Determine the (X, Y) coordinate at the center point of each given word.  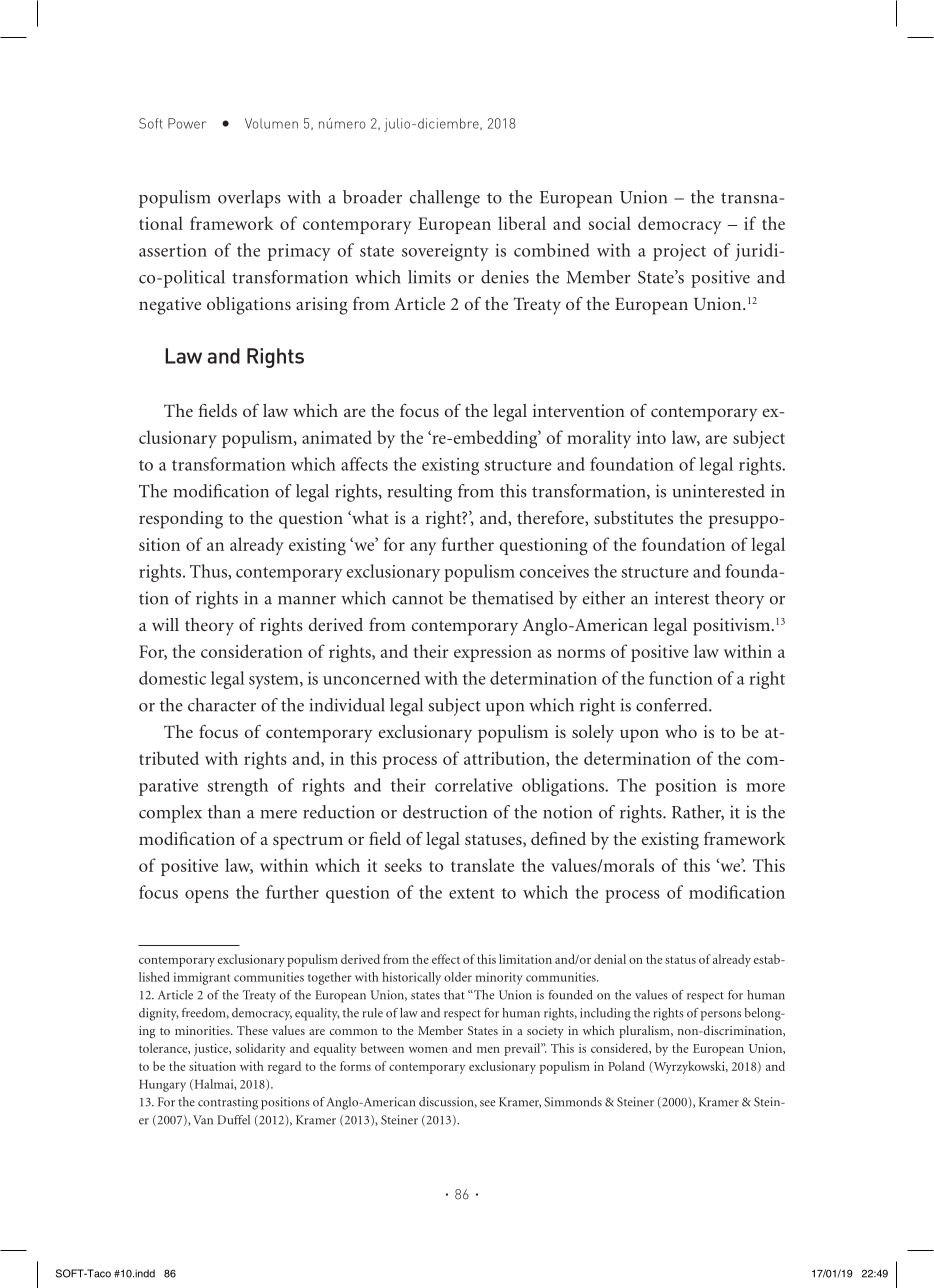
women (428, 1050)
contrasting (228, 1103)
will (165, 624)
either (603, 598)
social (610, 223)
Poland (626, 1066)
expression (493, 653)
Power (187, 123)
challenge (445, 199)
